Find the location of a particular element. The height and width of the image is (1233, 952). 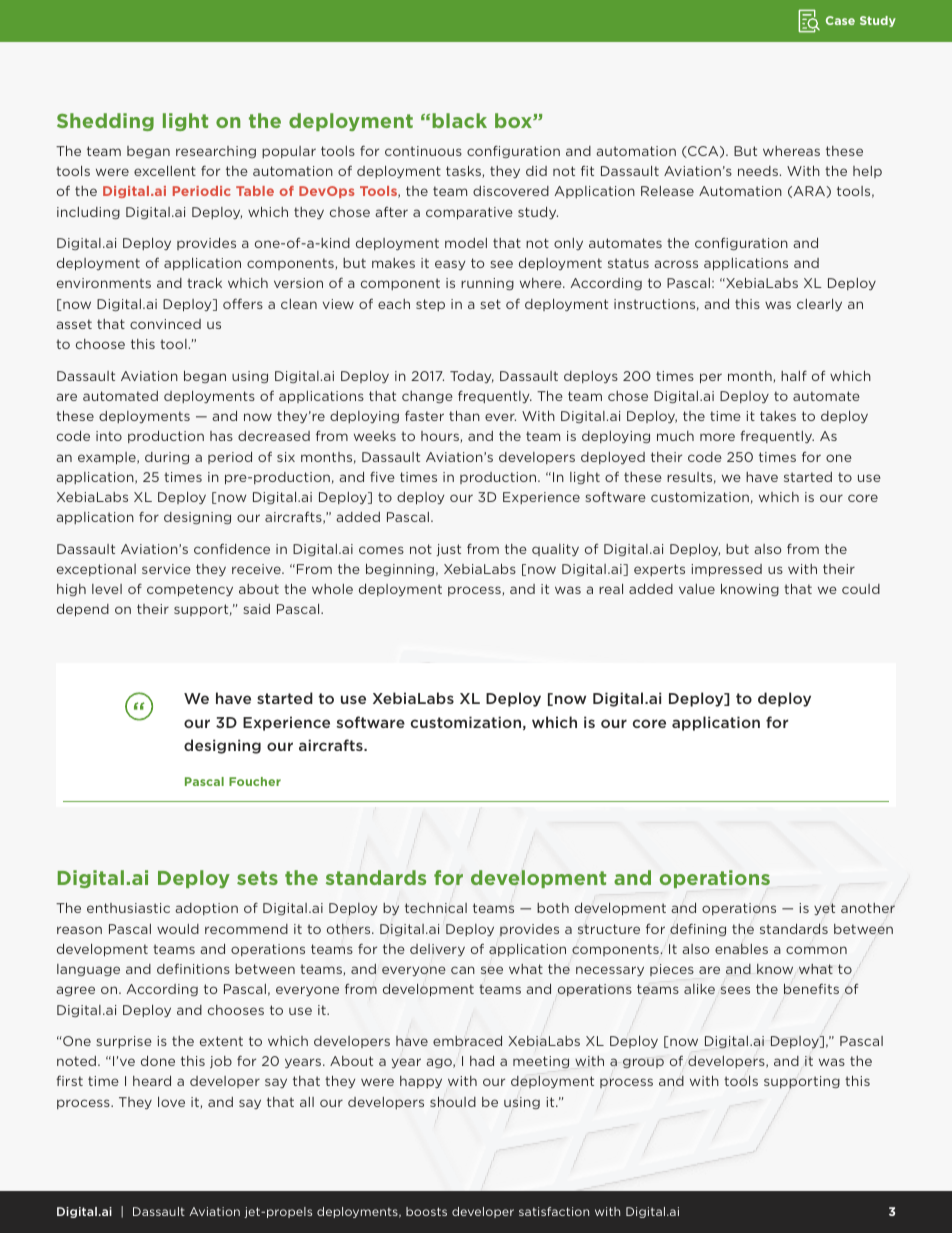

Case is located at coordinates (840, 20).
